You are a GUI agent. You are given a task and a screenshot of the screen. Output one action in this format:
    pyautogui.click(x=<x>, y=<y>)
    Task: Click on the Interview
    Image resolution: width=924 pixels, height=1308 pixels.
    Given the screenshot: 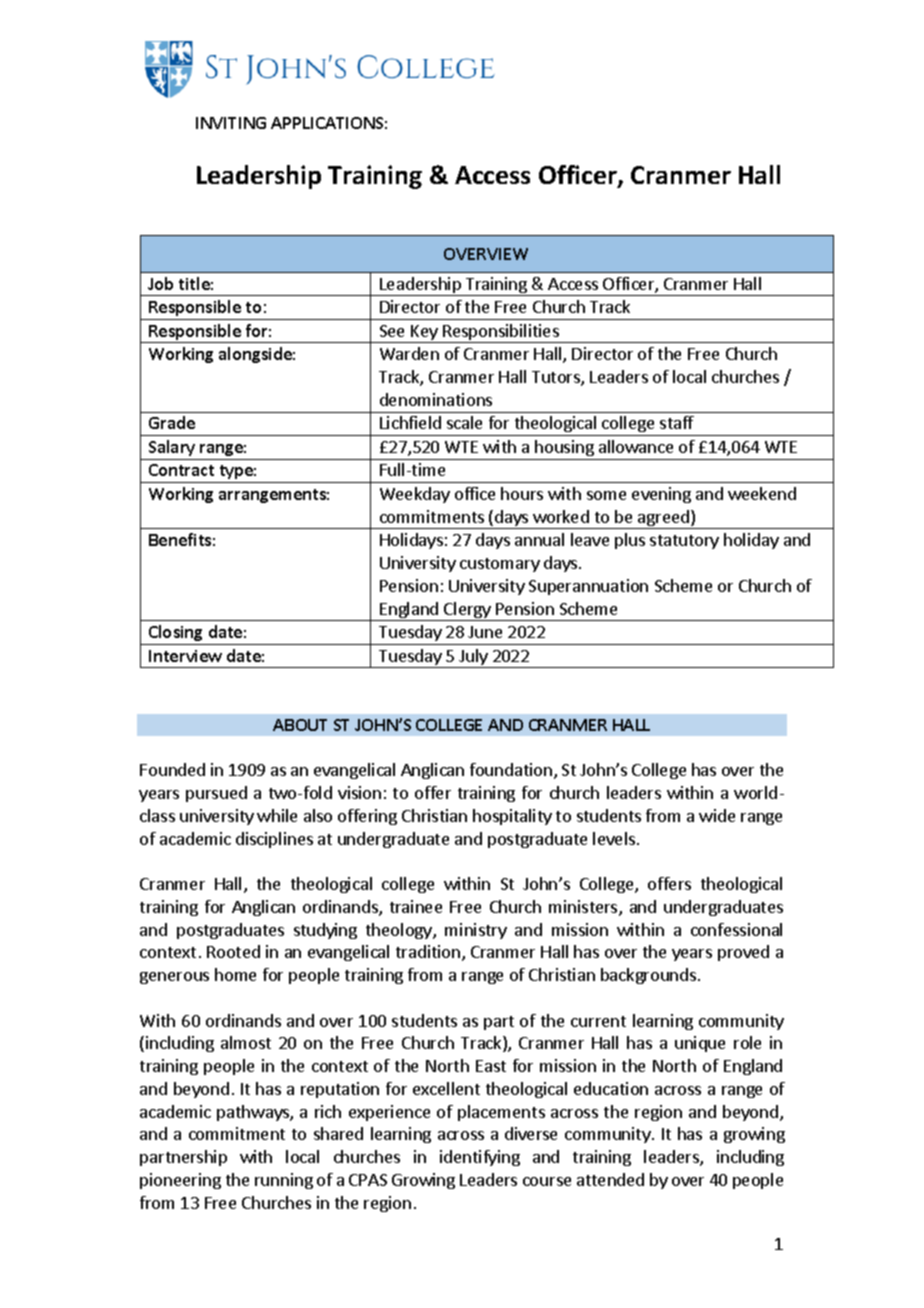 What is the action you would take?
    pyautogui.click(x=185, y=656)
